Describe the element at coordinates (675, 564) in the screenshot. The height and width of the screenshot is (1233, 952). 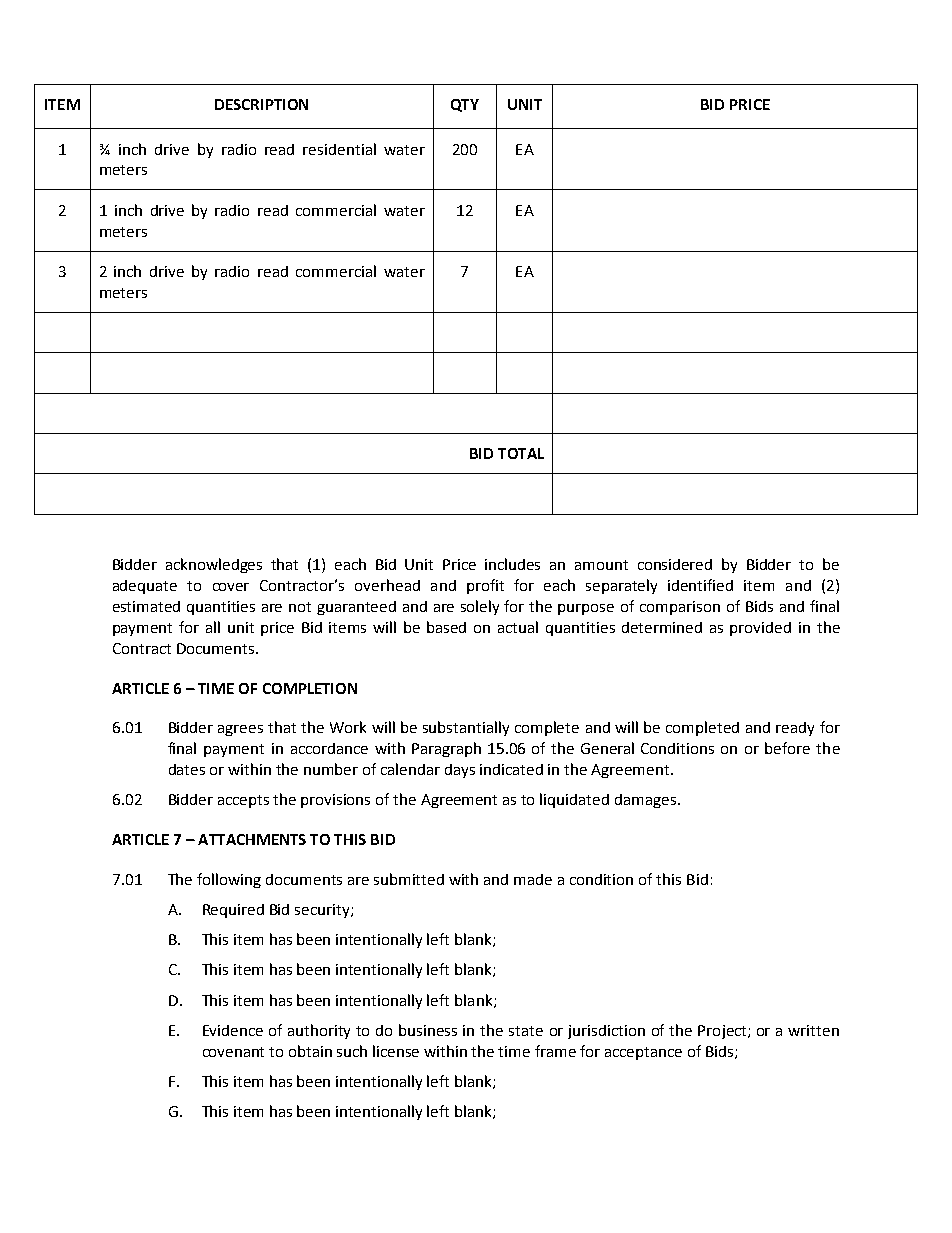
I see `considered` at that location.
